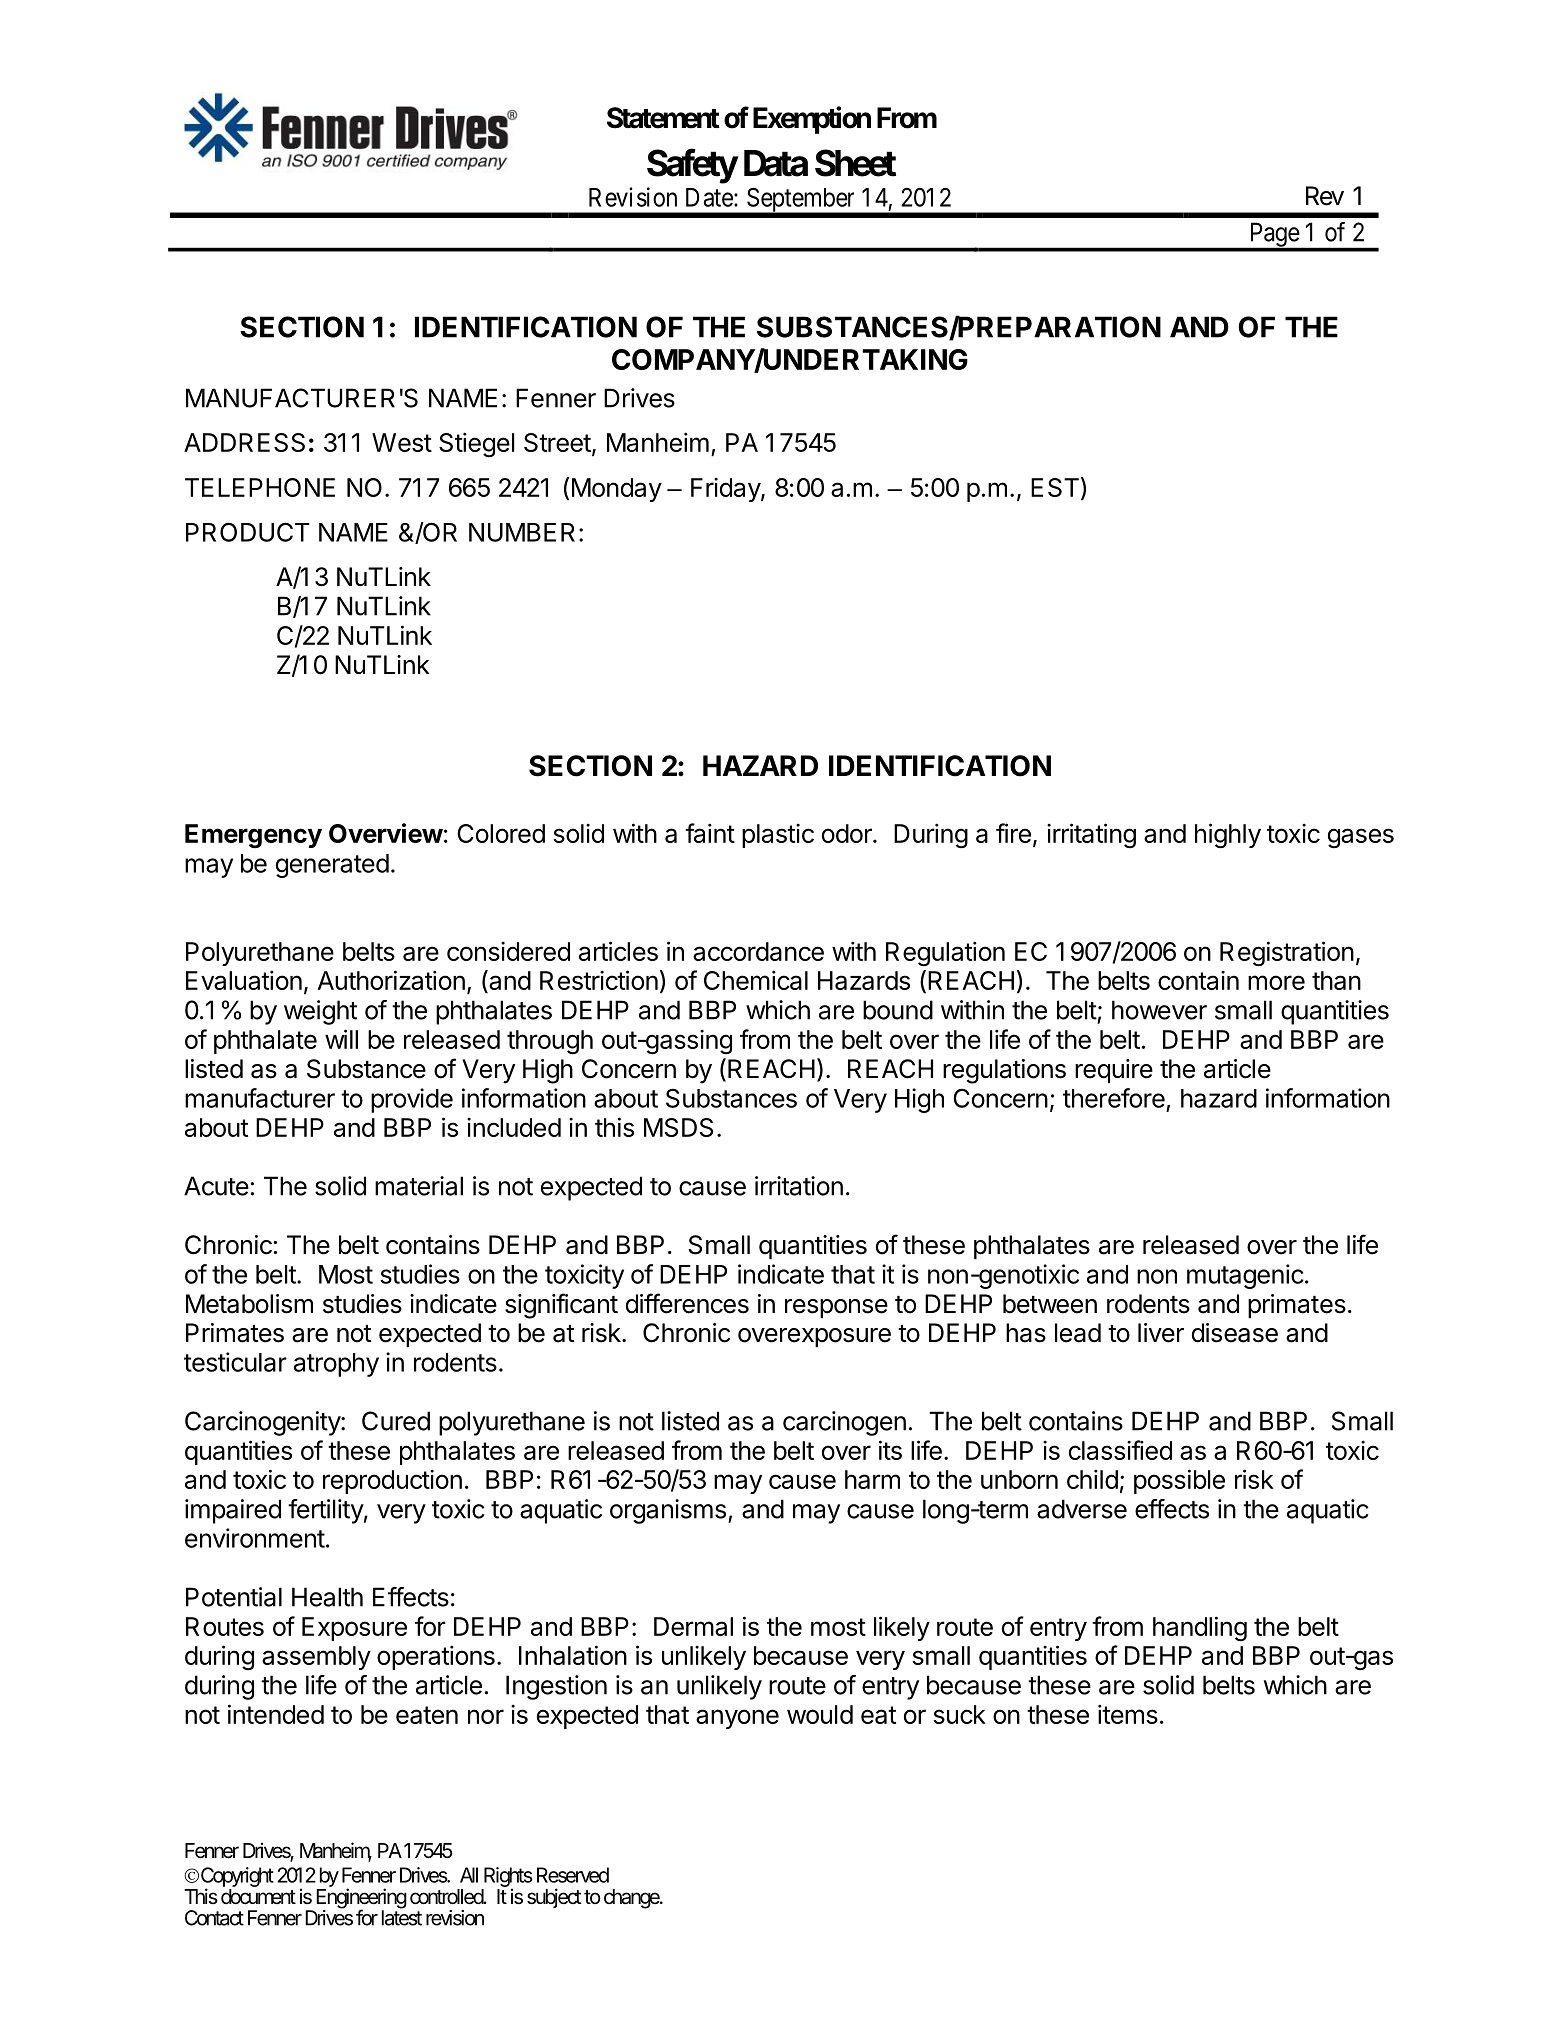  I want to click on Sheet, so click(855, 163).
